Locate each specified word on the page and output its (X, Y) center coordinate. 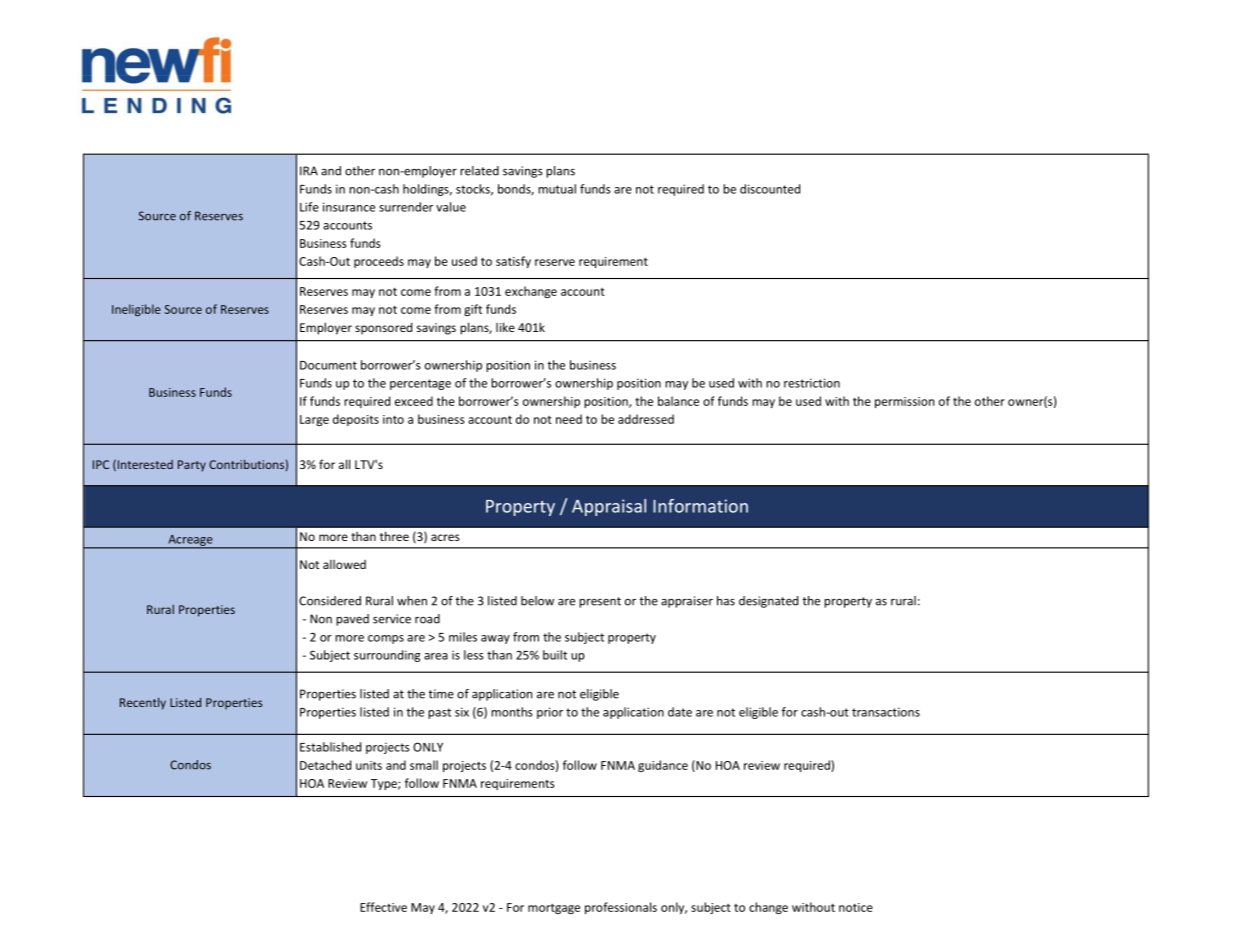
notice (856, 907)
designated (768, 602)
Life (309, 207)
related (479, 171)
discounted (770, 189)
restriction (812, 383)
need (569, 419)
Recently (143, 703)
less (474, 655)
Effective (383, 907)
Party (192, 466)
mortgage (554, 909)
